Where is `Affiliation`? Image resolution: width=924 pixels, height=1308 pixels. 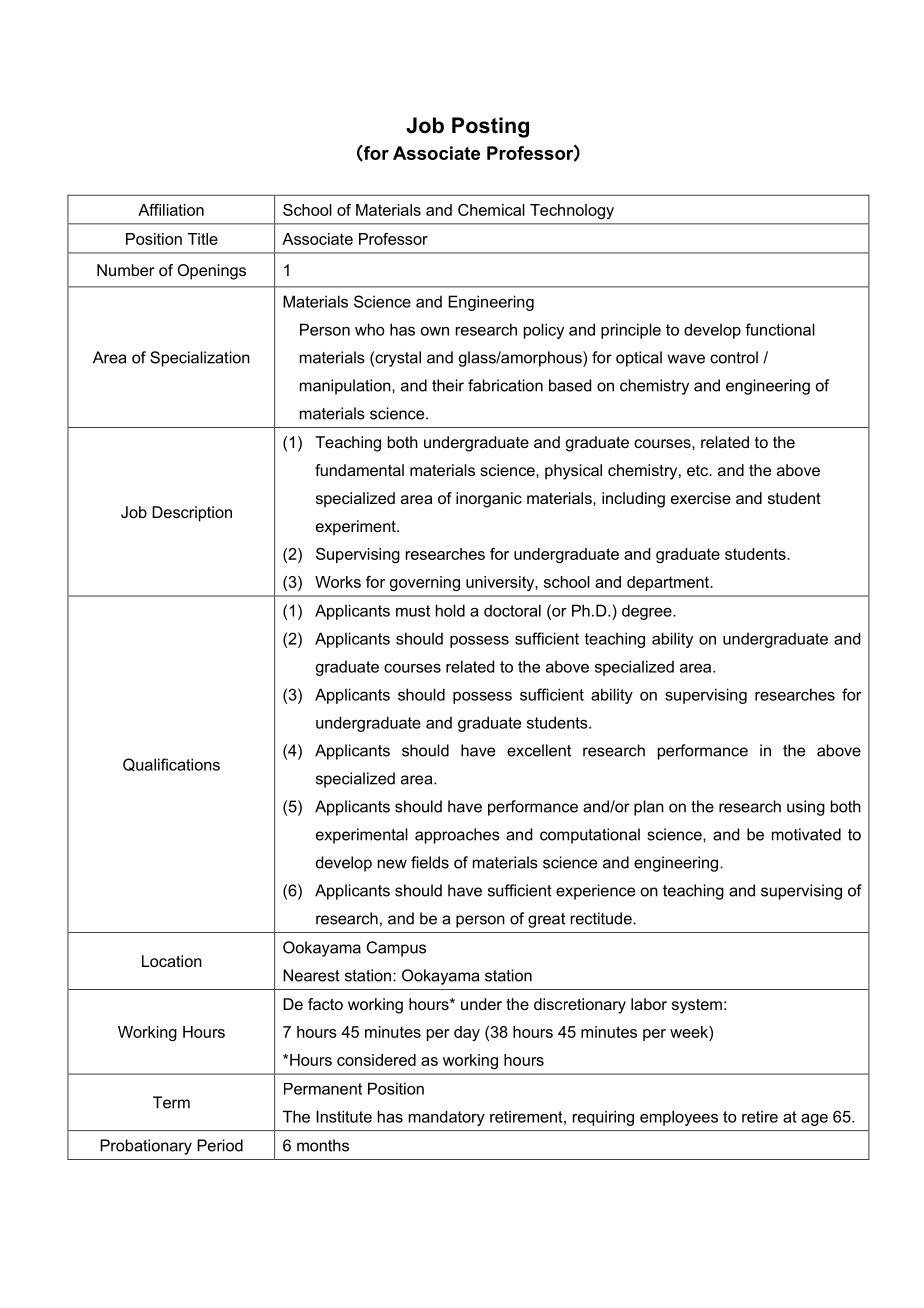 Affiliation is located at coordinates (171, 210).
